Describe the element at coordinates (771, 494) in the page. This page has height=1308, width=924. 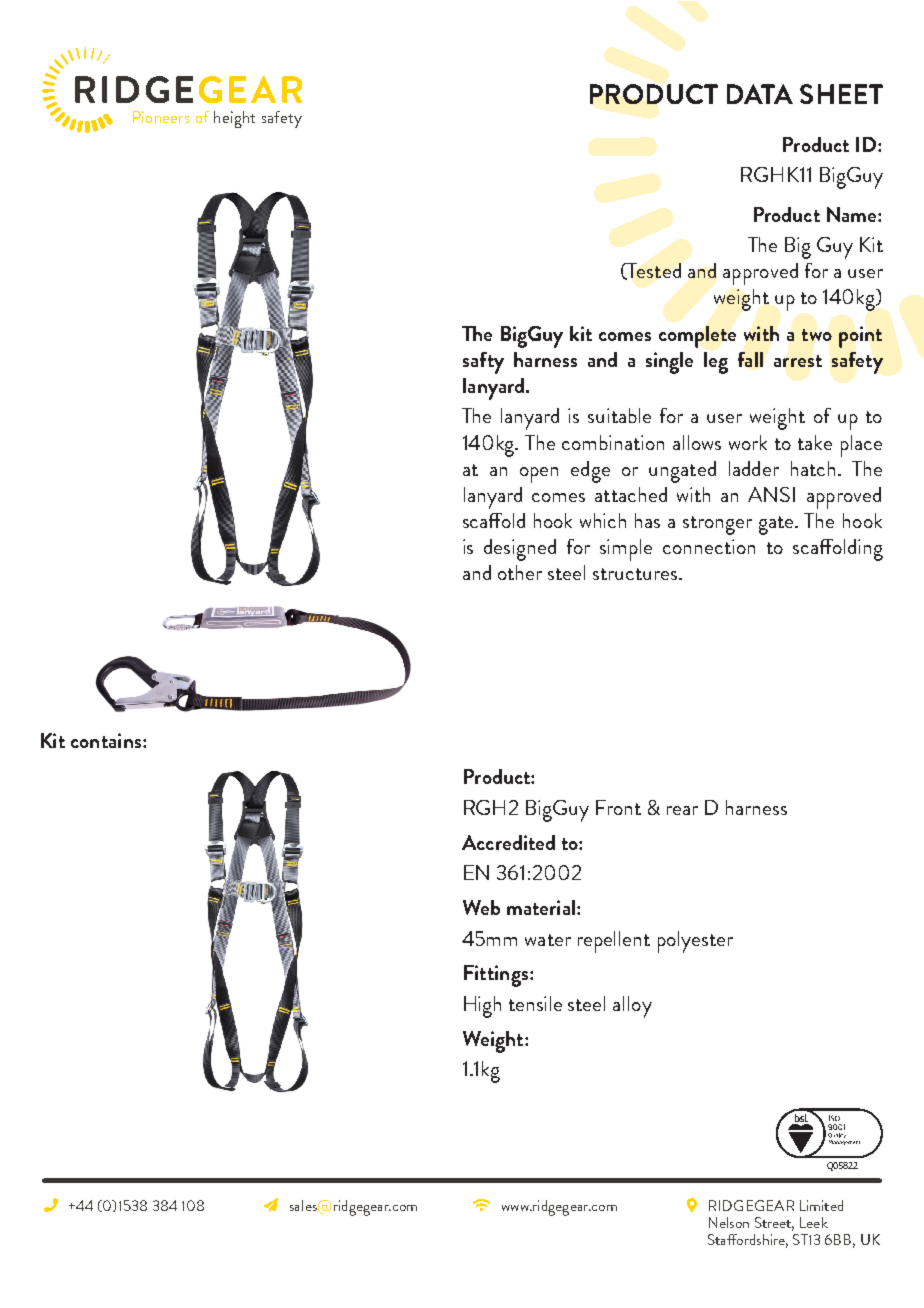
I see `ANSI` at that location.
